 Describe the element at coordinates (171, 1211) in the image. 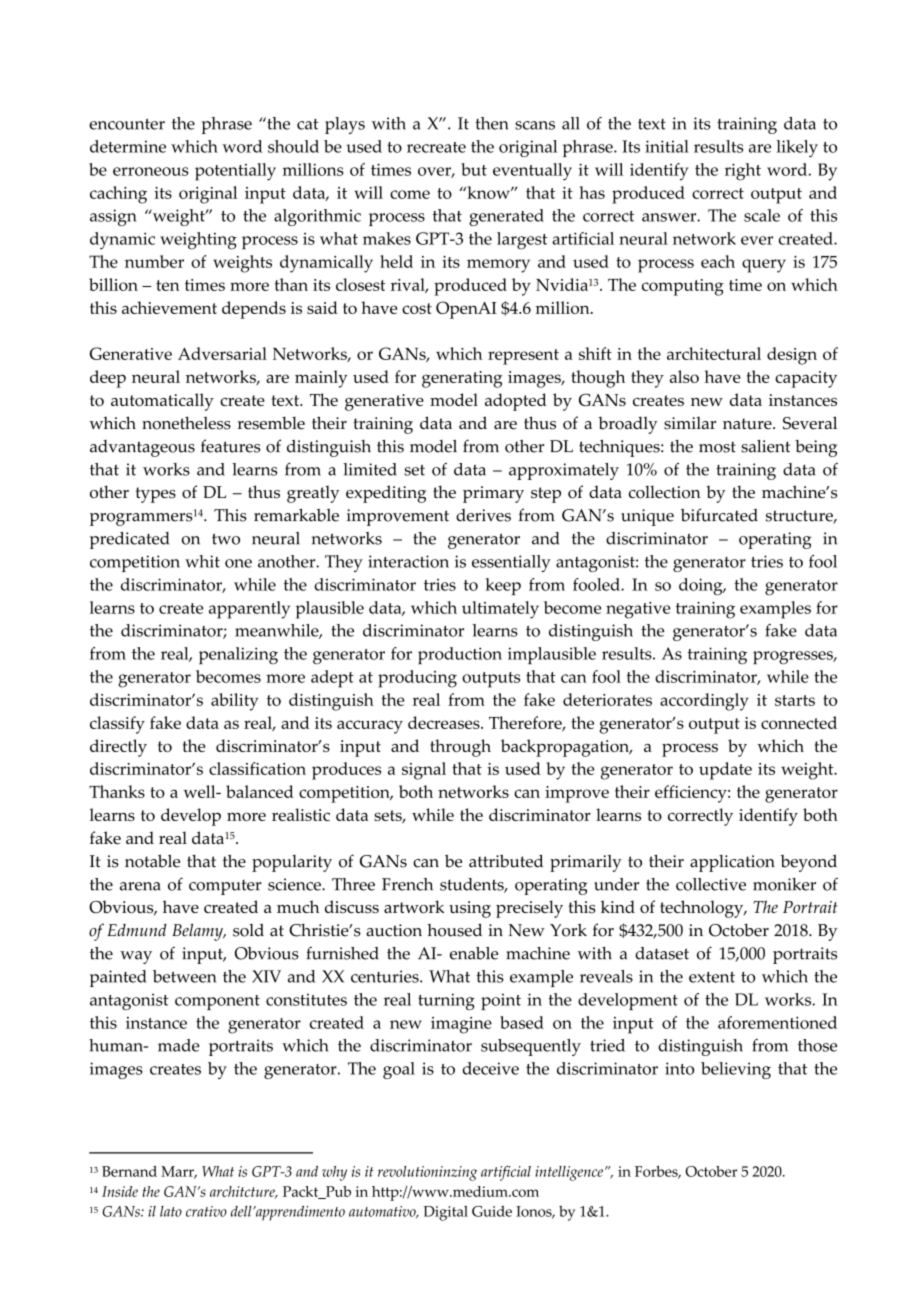

I see `lato` at that location.
